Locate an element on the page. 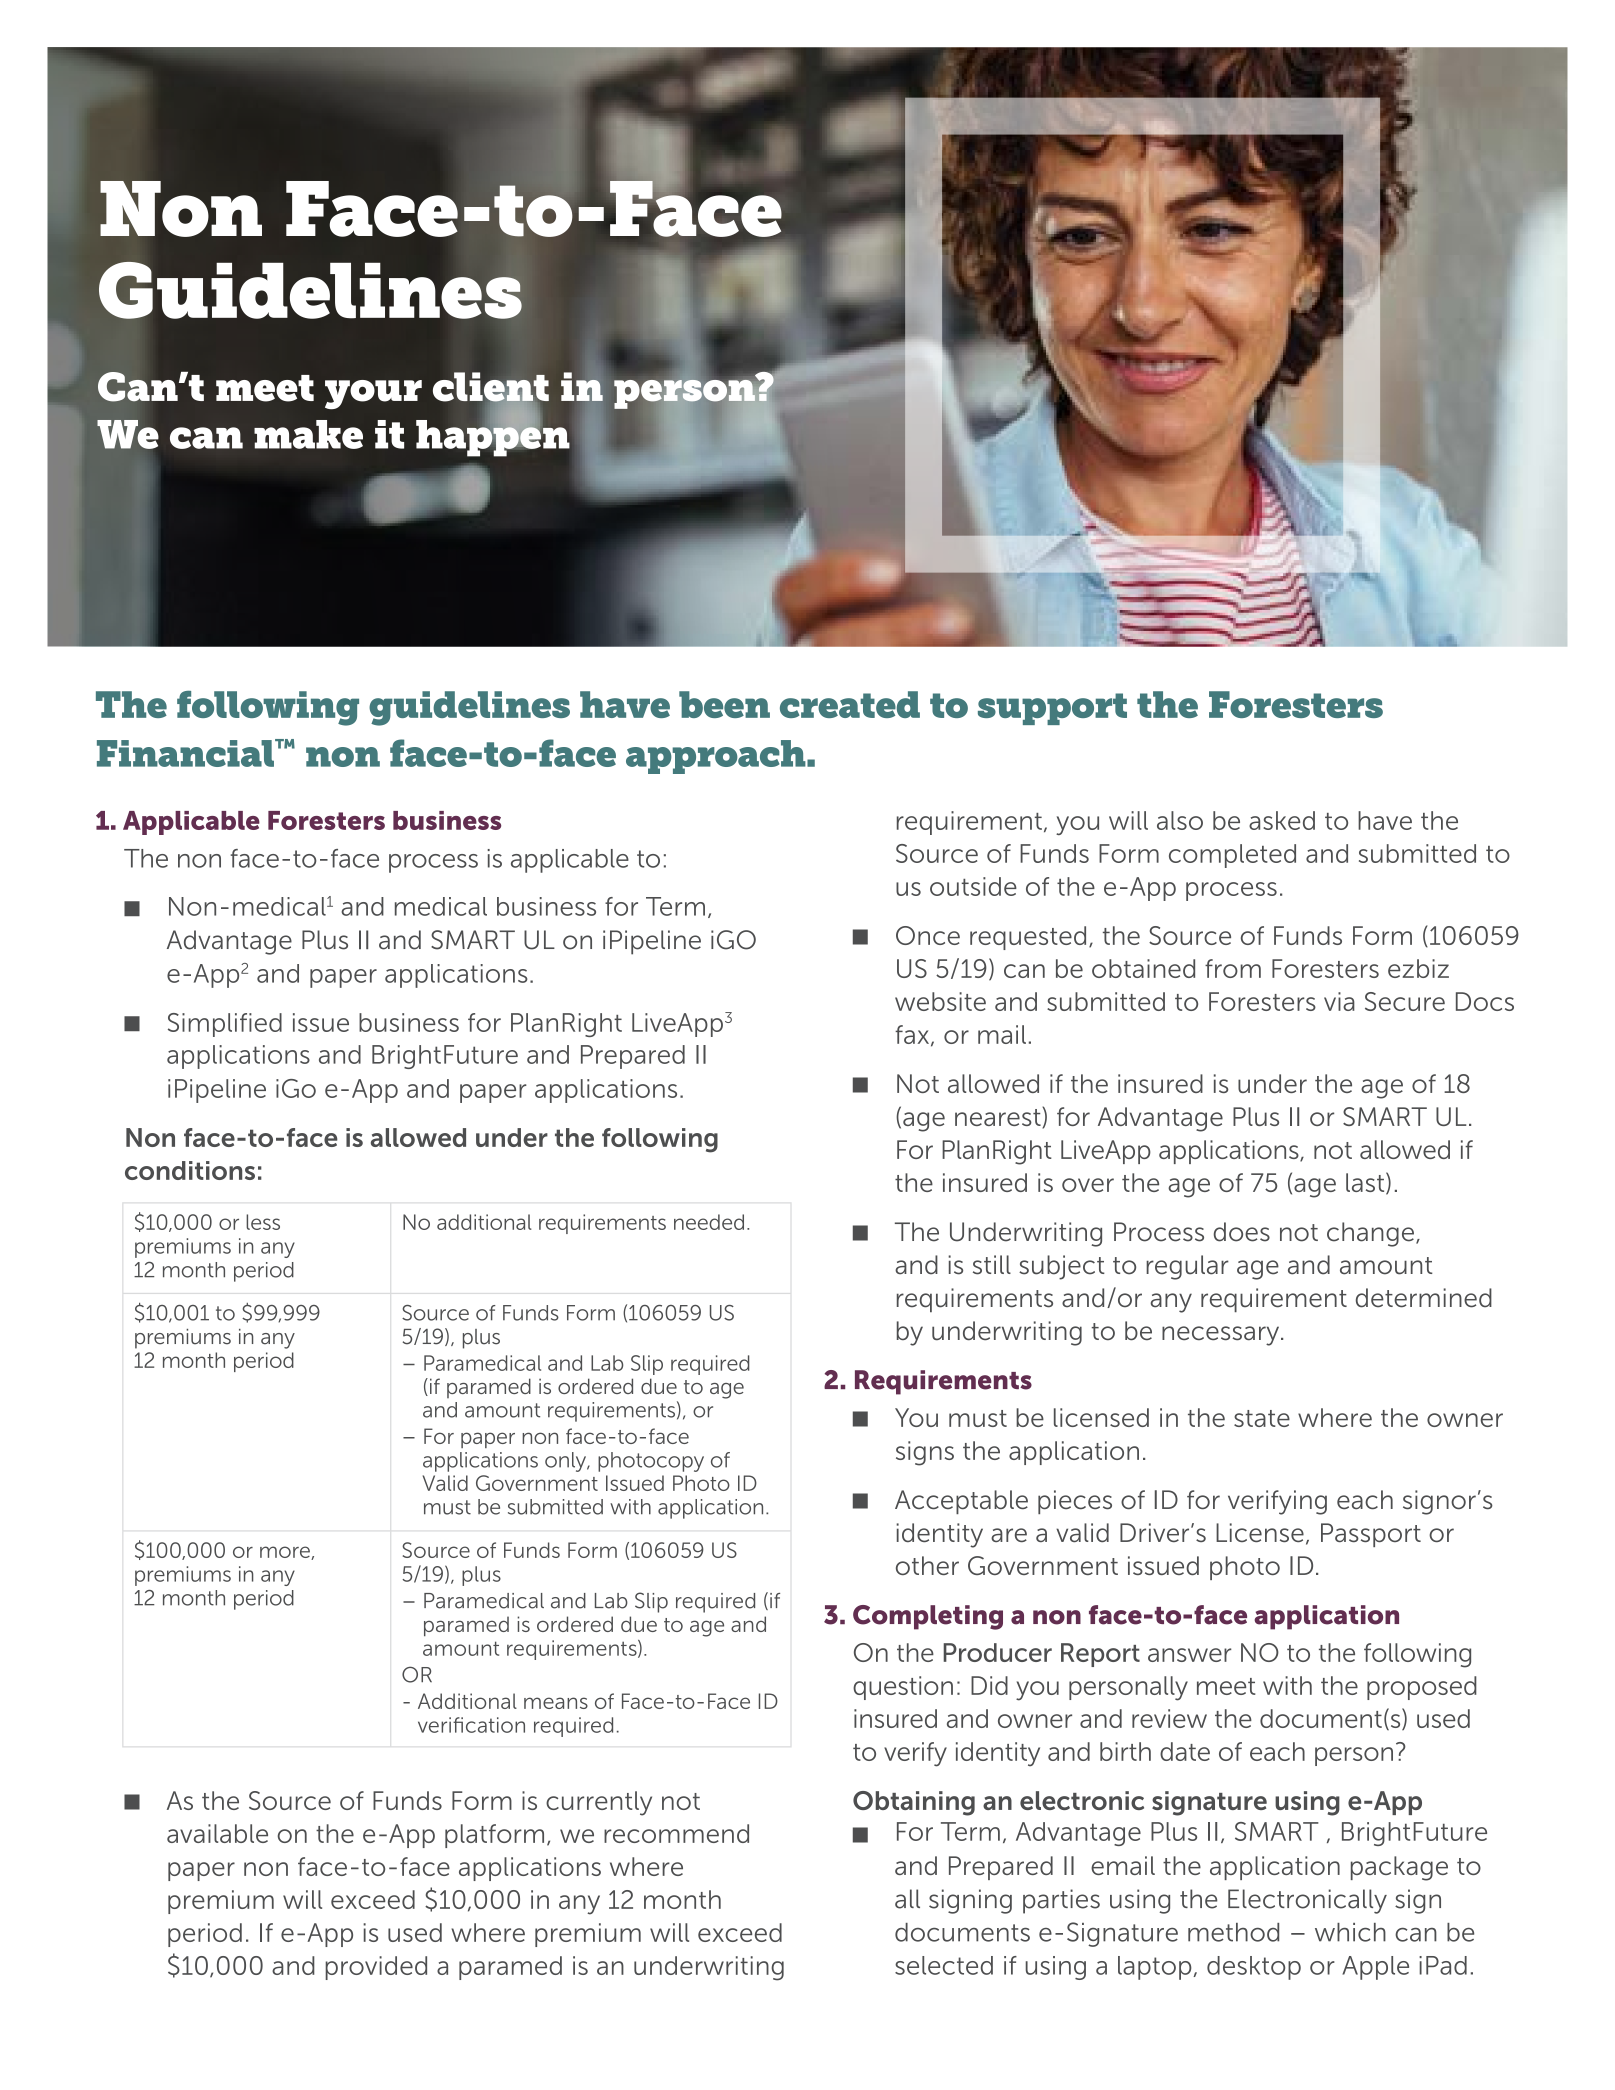 The height and width of the document is (2090, 1615). other is located at coordinates (927, 1565).
